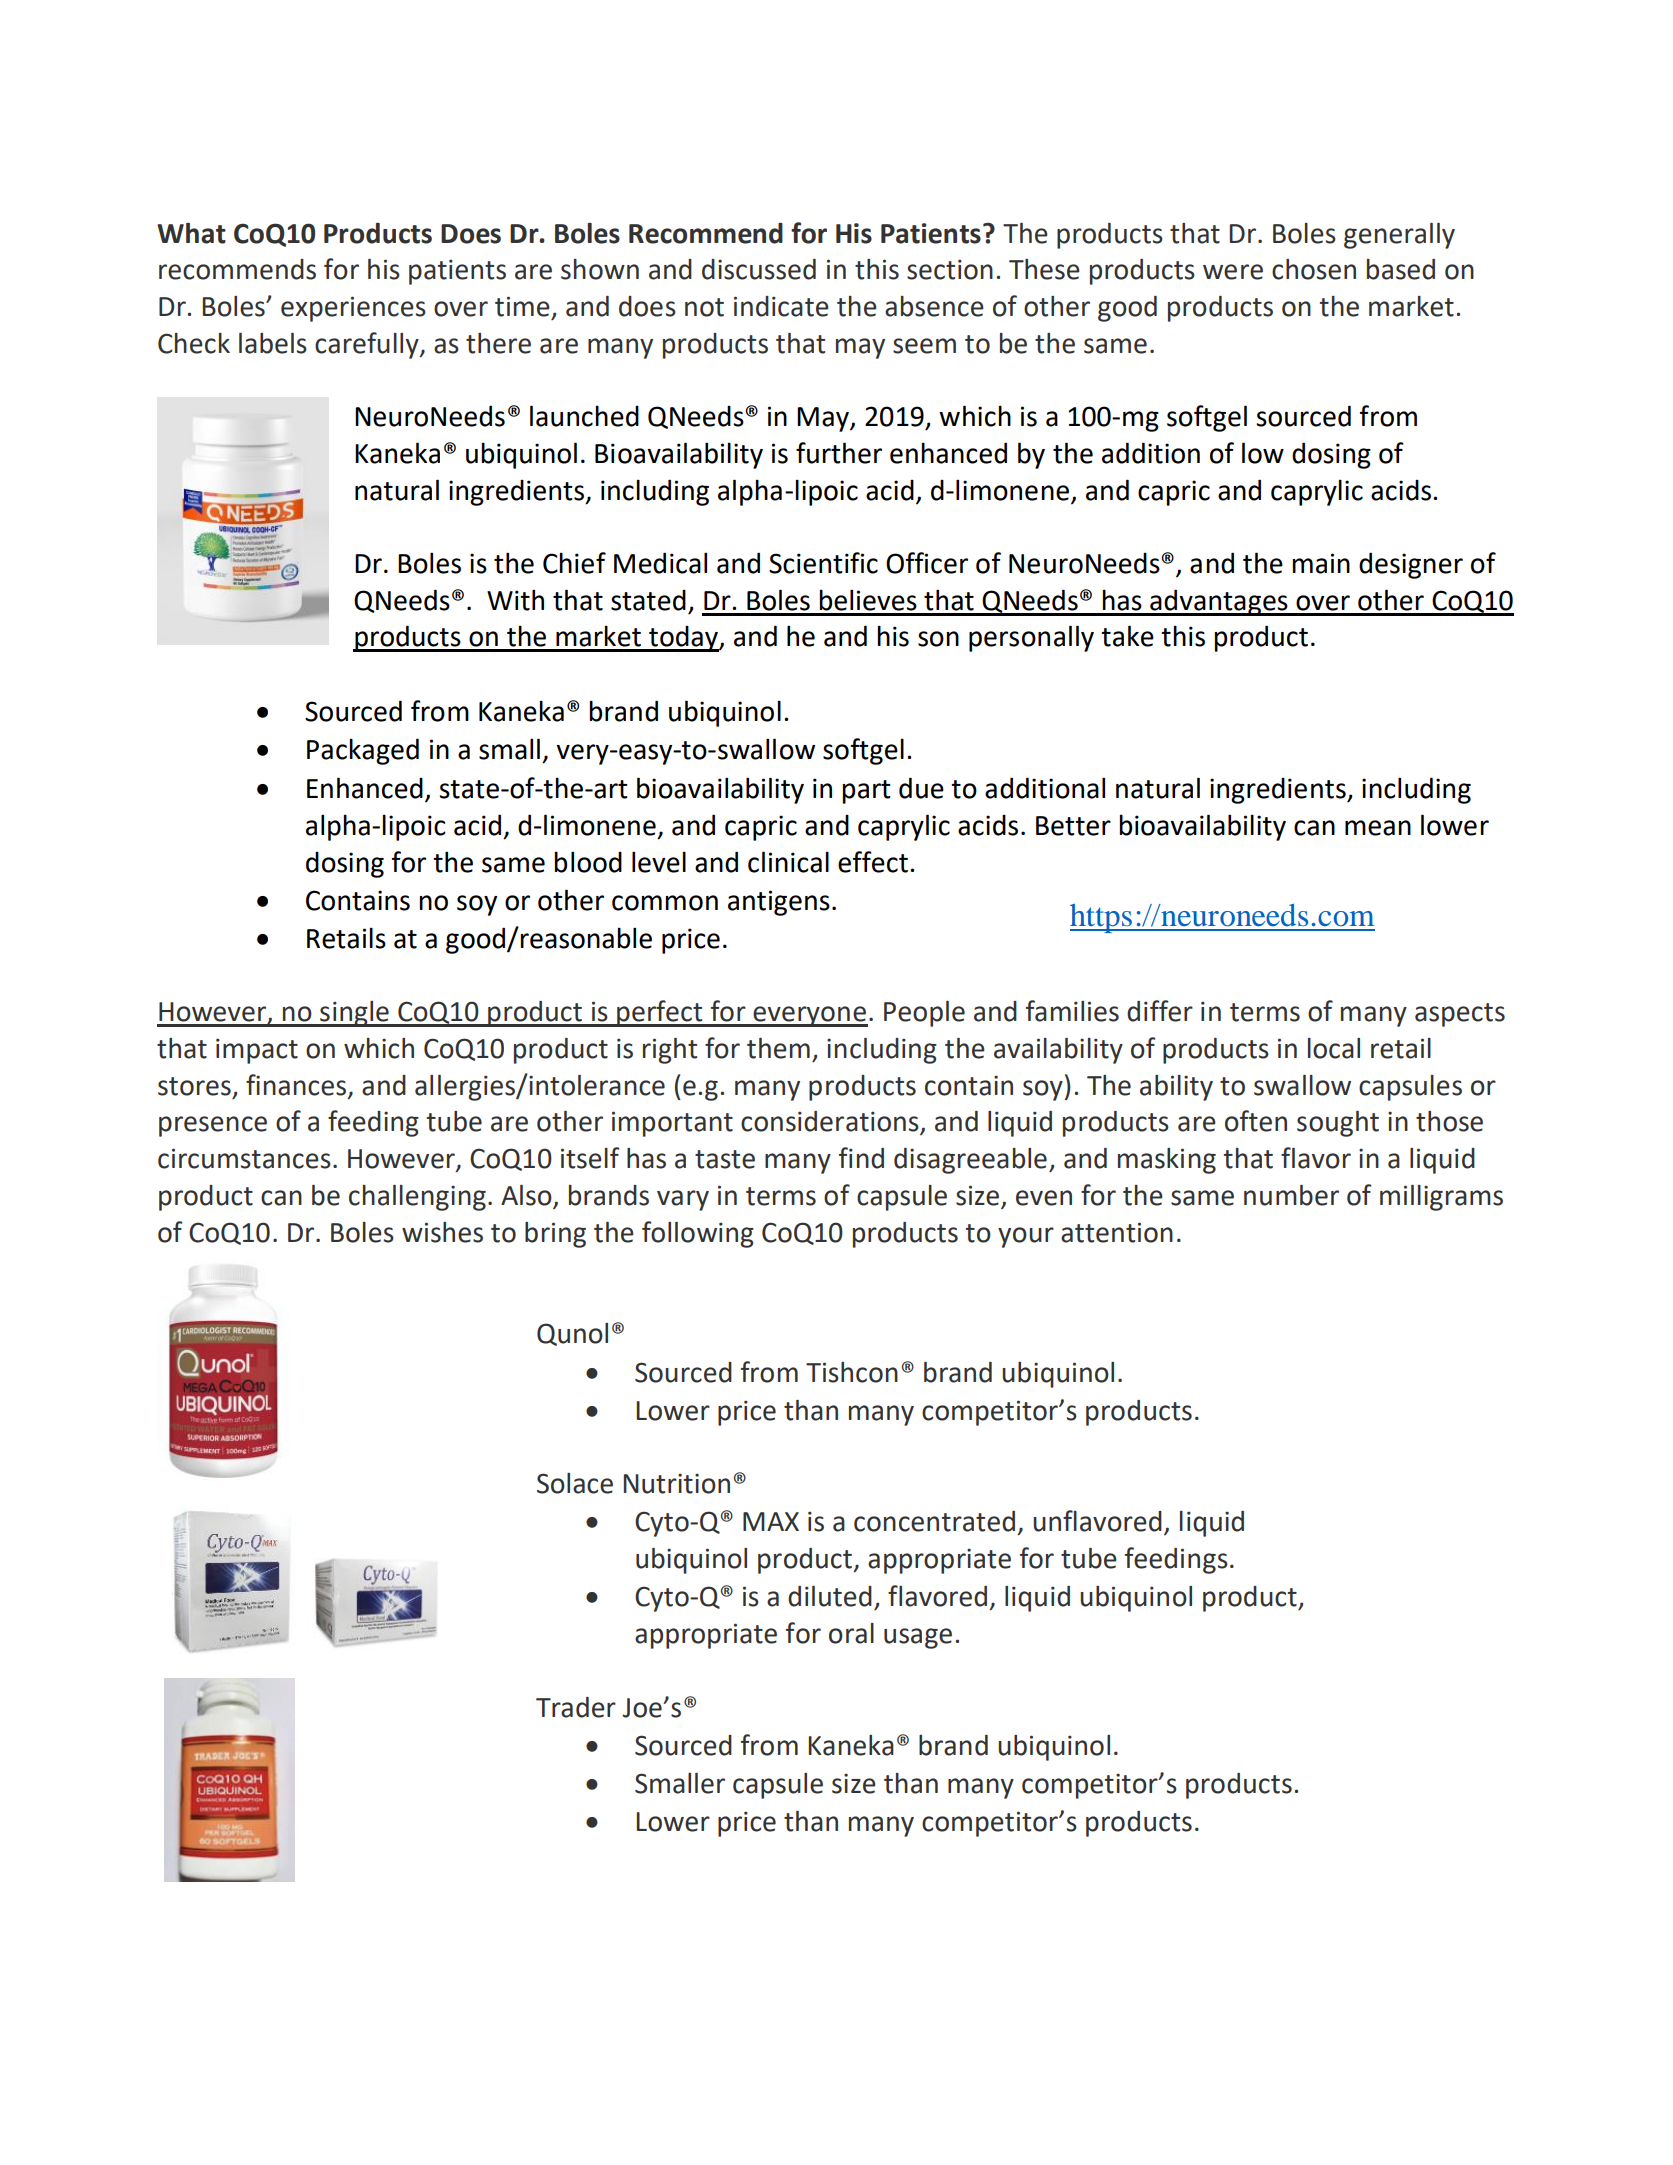  Describe the element at coordinates (1219, 602) in the image. I see `advantages` at that location.
